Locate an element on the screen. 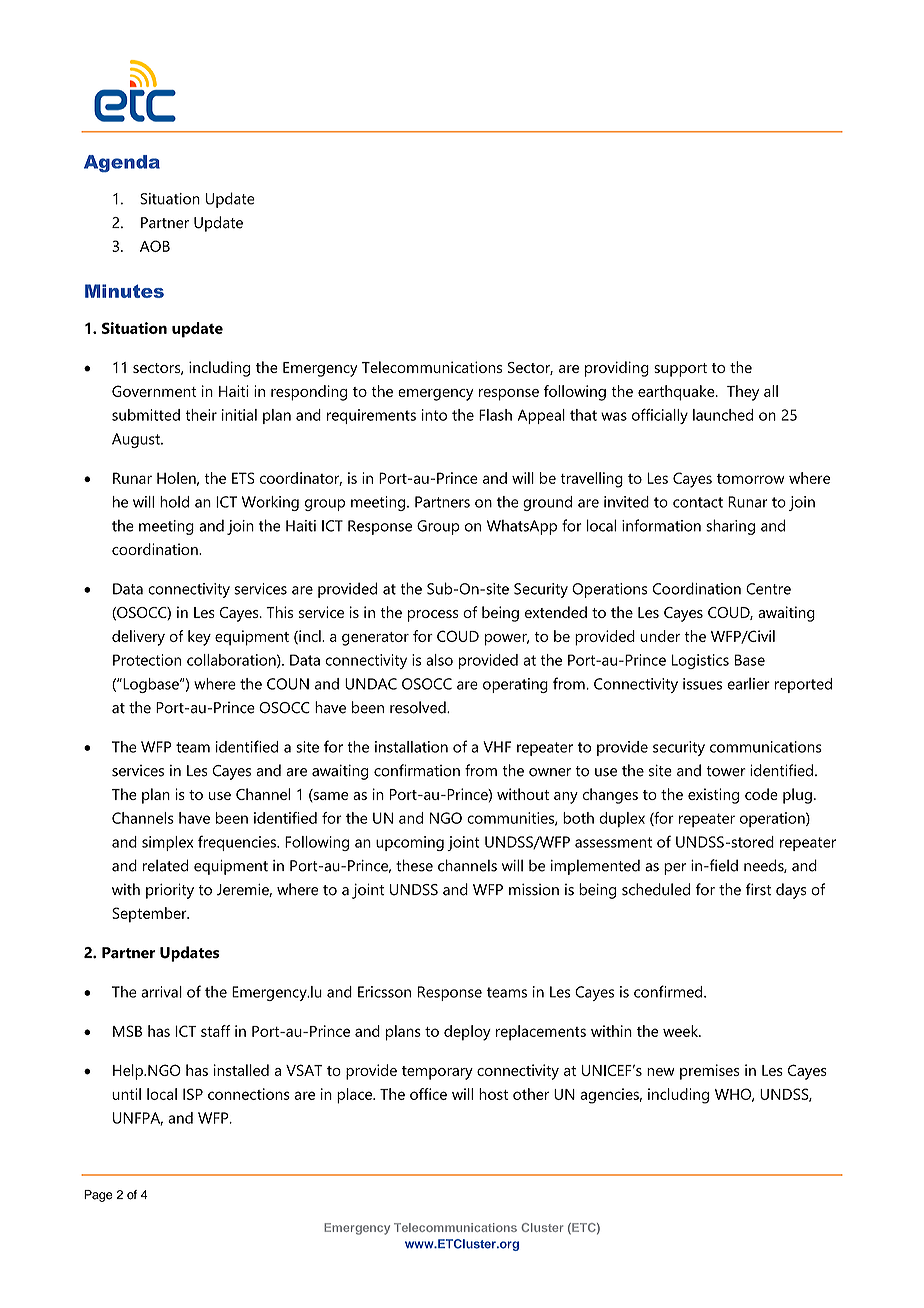 The image size is (924, 1308). Protection is located at coordinates (147, 660).
